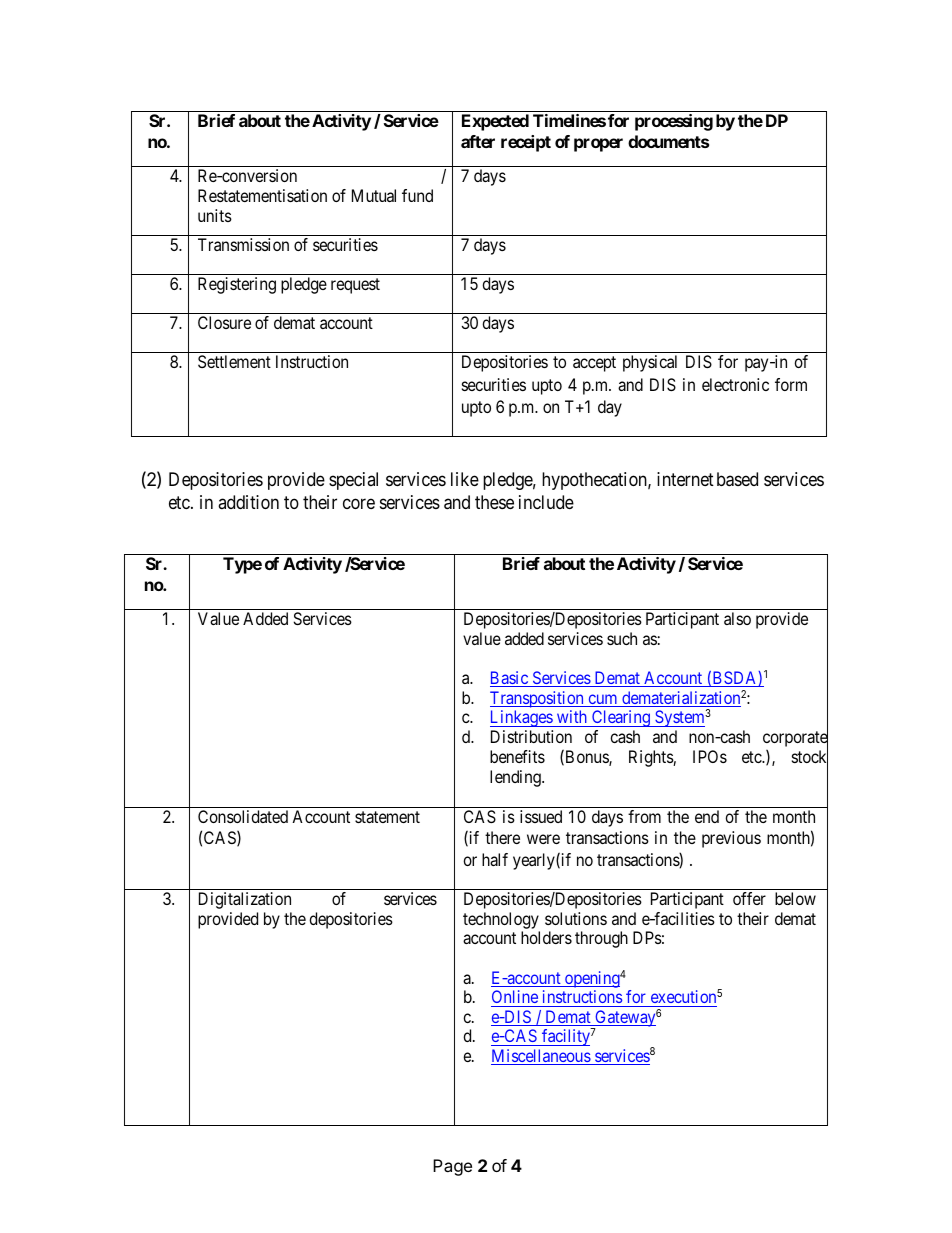 This screenshot has height=1233, width=952. What do you see at coordinates (374, 195) in the screenshot?
I see `Mutual` at bounding box center [374, 195].
